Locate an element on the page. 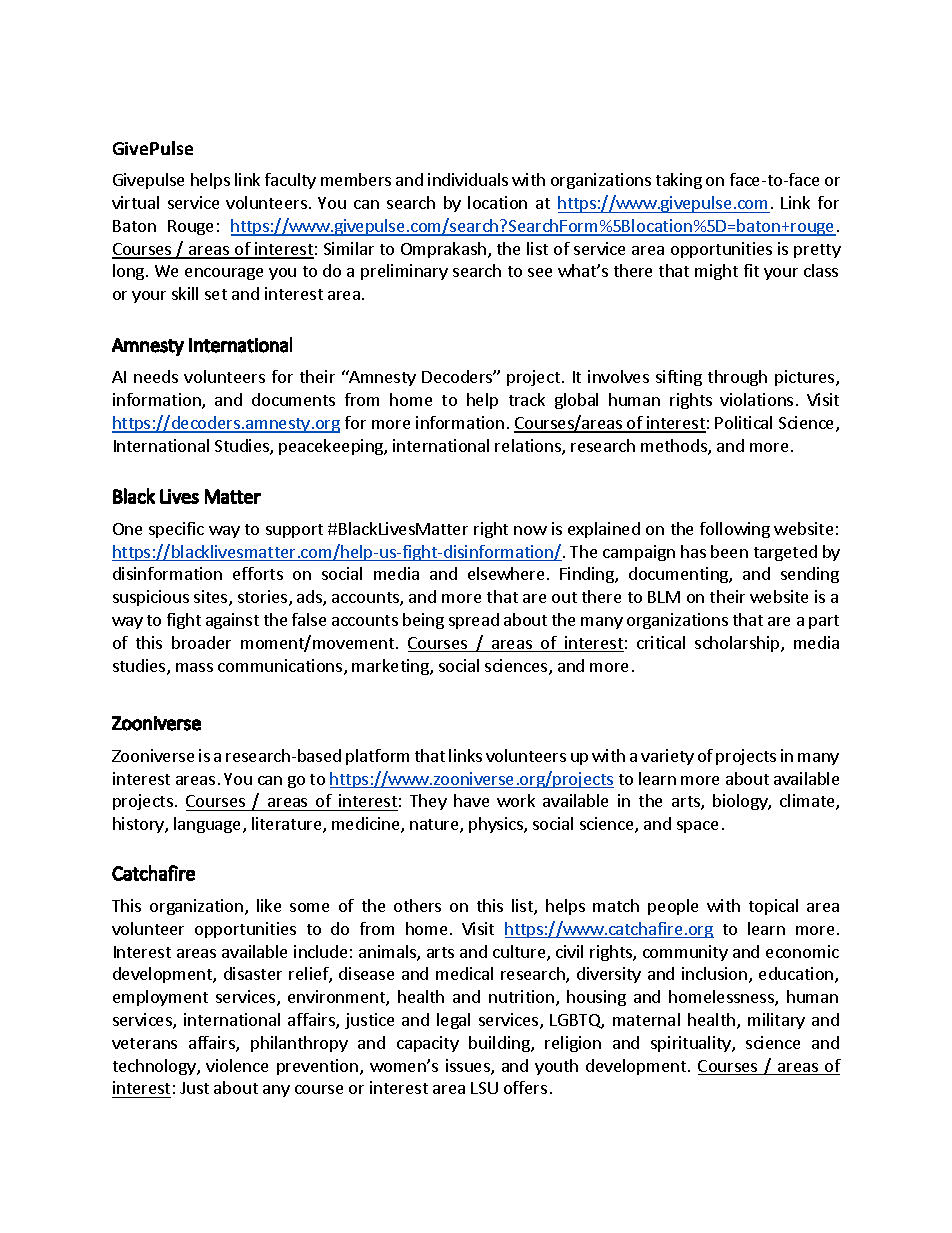 The height and width of the document is (1233, 952). virtual is located at coordinates (135, 202).
